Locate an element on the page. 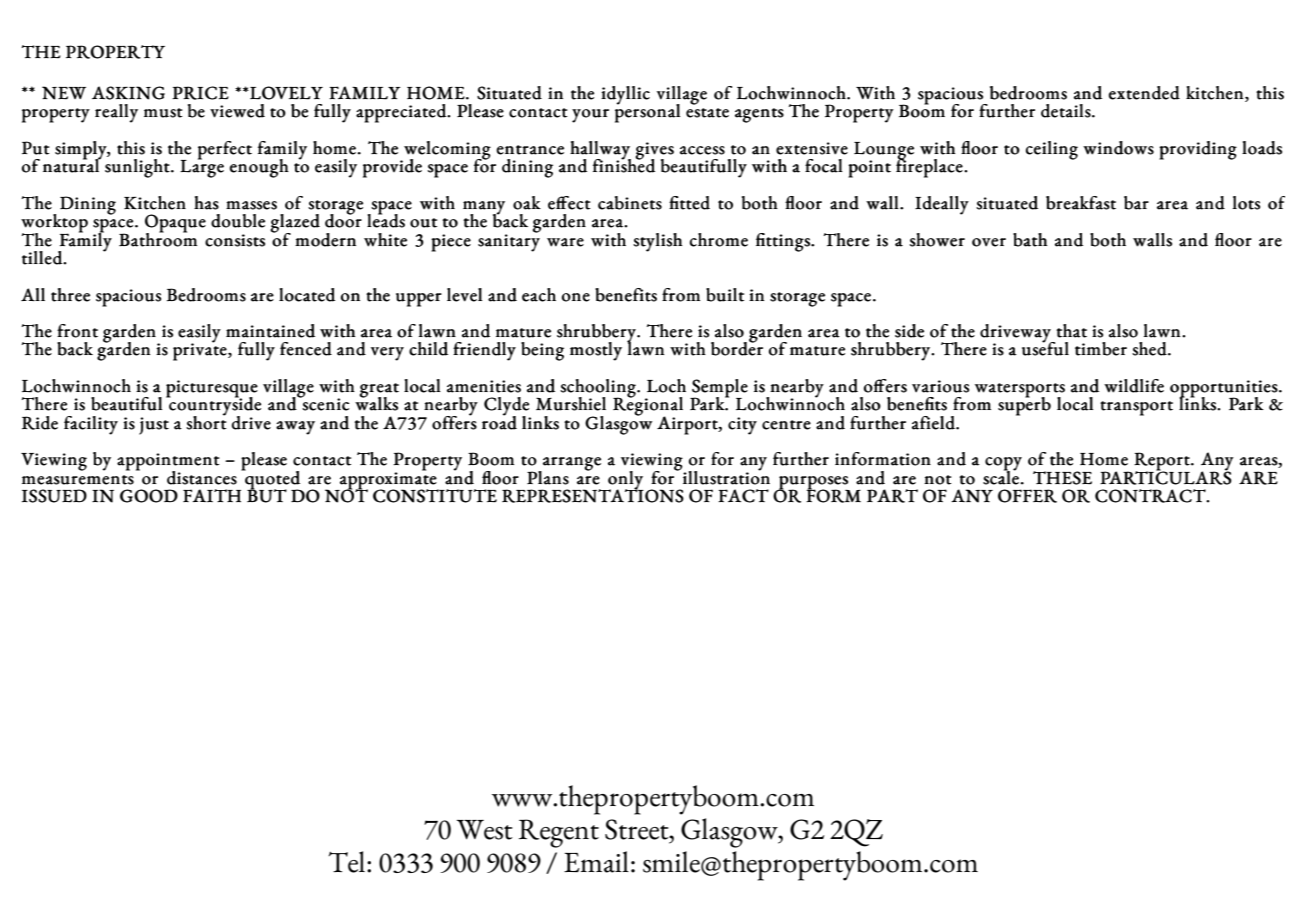  that is located at coordinates (1071, 331).
